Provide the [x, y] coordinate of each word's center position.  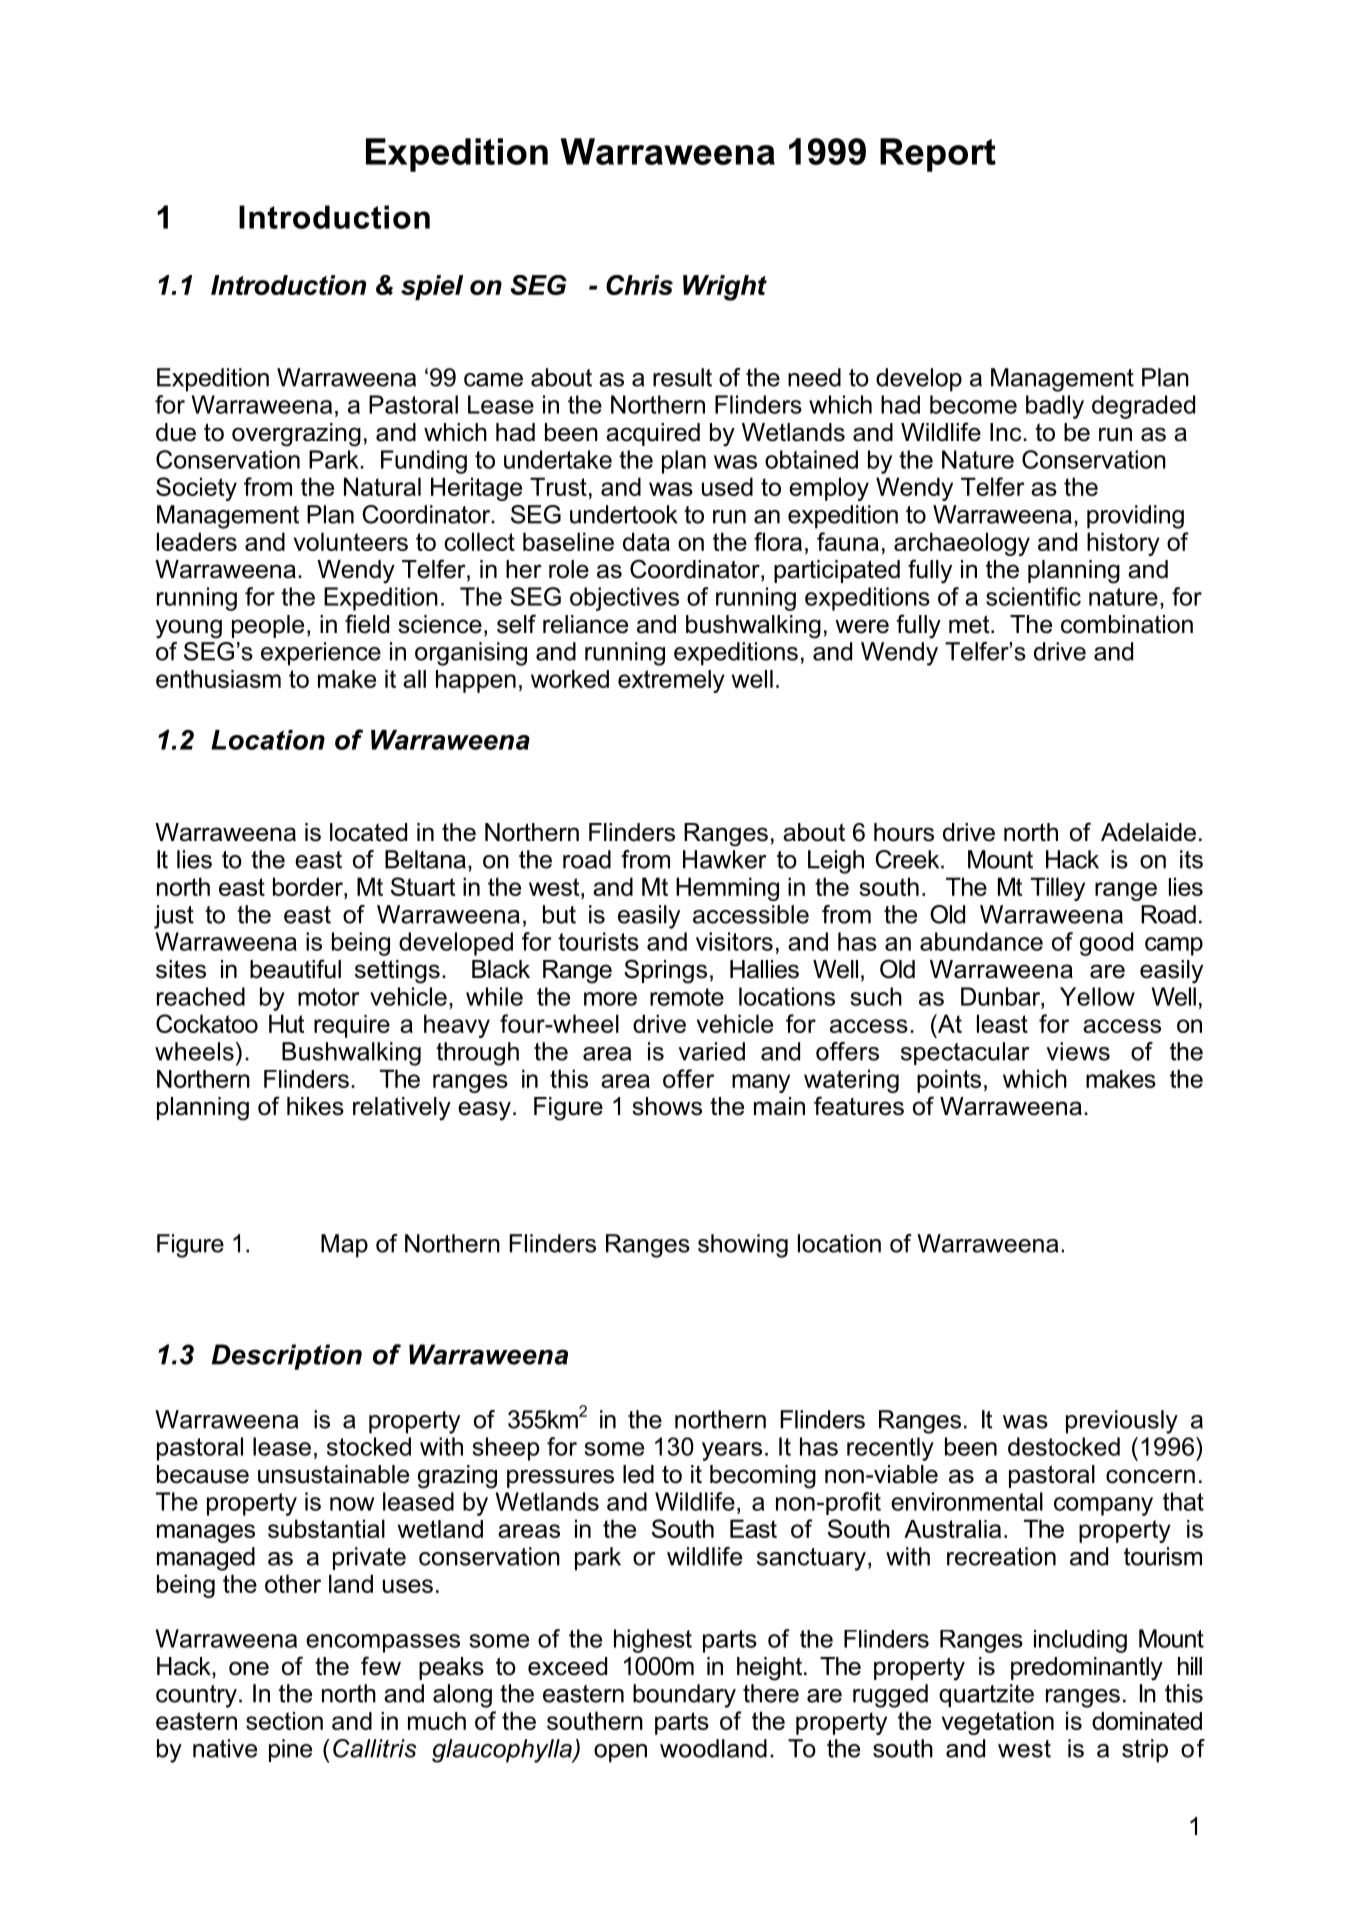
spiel [432, 287]
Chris [639, 285]
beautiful [295, 969]
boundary [684, 1696]
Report [938, 155]
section [284, 1721]
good [1106, 944]
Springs [665, 971]
